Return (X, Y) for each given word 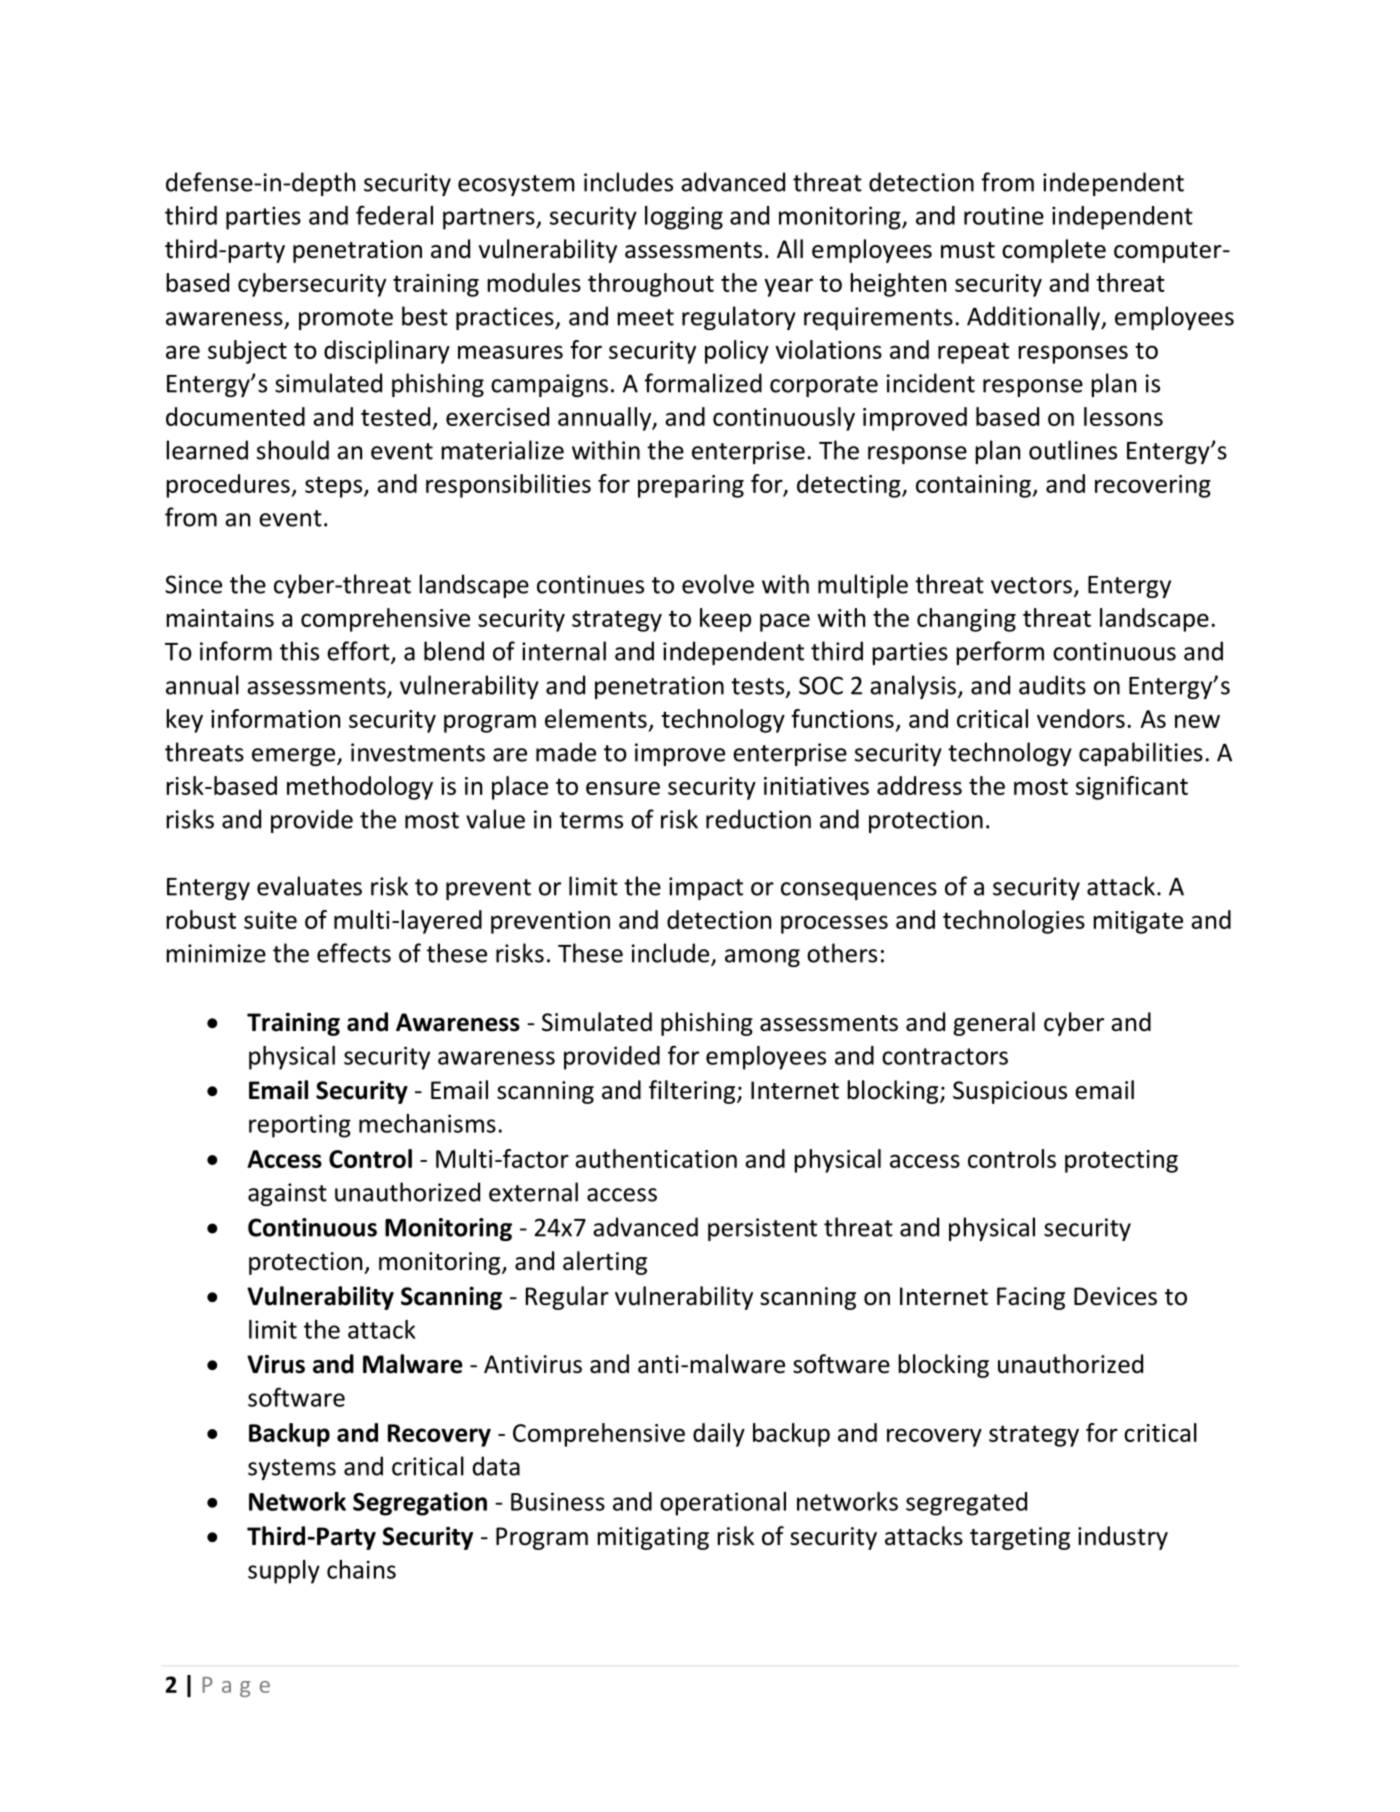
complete (1054, 251)
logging (684, 218)
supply (284, 1572)
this (299, 651)
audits (1052, 685)
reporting (300, 1126)
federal (394, 215)
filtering (693, 1092)
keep (725, 620)
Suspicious (1010, 1092)
